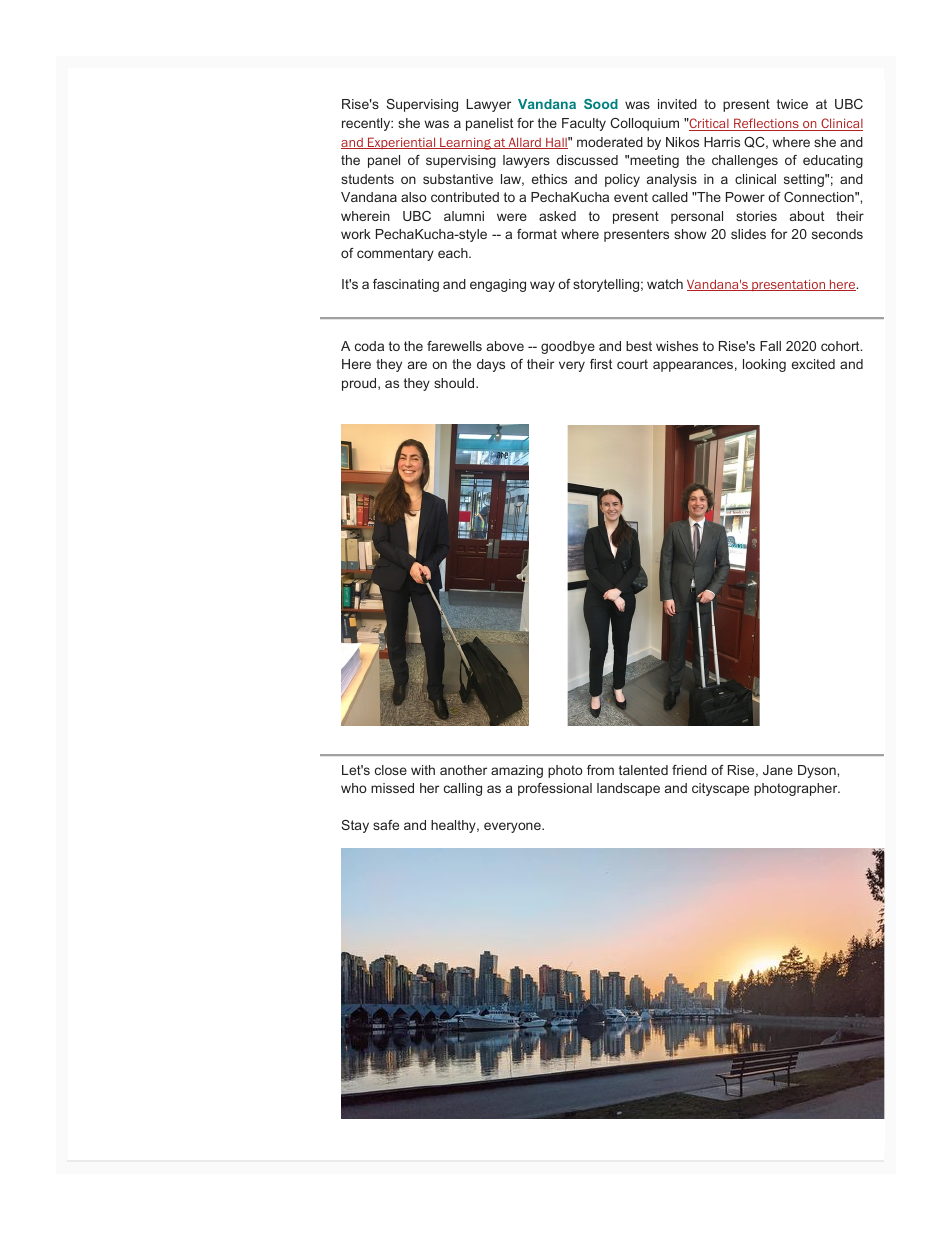 This screenshot has width=952, height=1233. What do you see at coordinates (601, 364) in the screenshot?
I see `first` at bounding box center [601, 364].
